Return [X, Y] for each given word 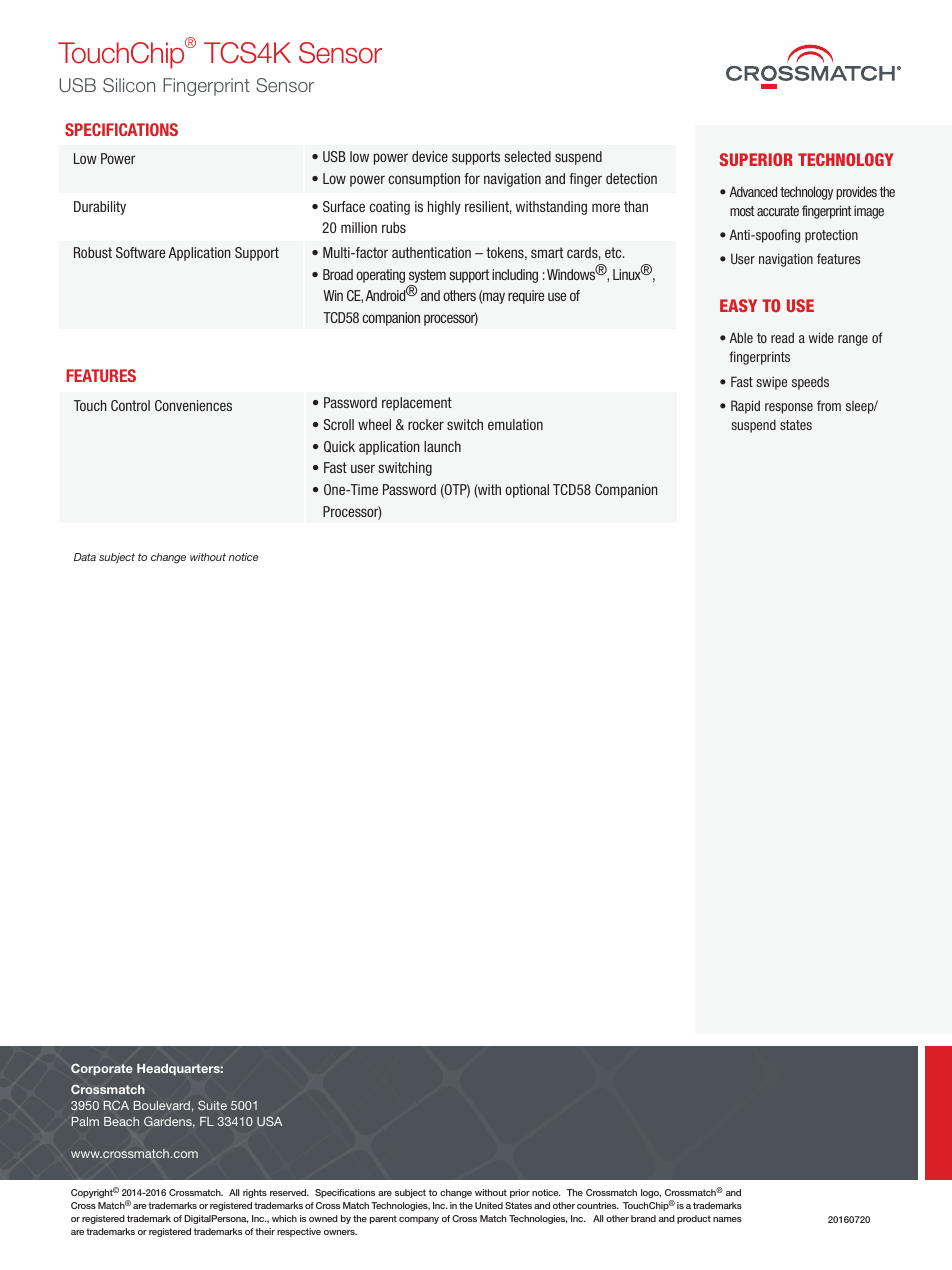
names [727, 1219]
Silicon [129, 85]
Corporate [102, 1069]
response [789, 408]
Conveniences [193, 405]
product [694, 1219]
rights [255, 1193]
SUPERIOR [756, 159]
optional [527, 491]
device [430, 156]
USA [269, 1121]
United [489, 1205]
